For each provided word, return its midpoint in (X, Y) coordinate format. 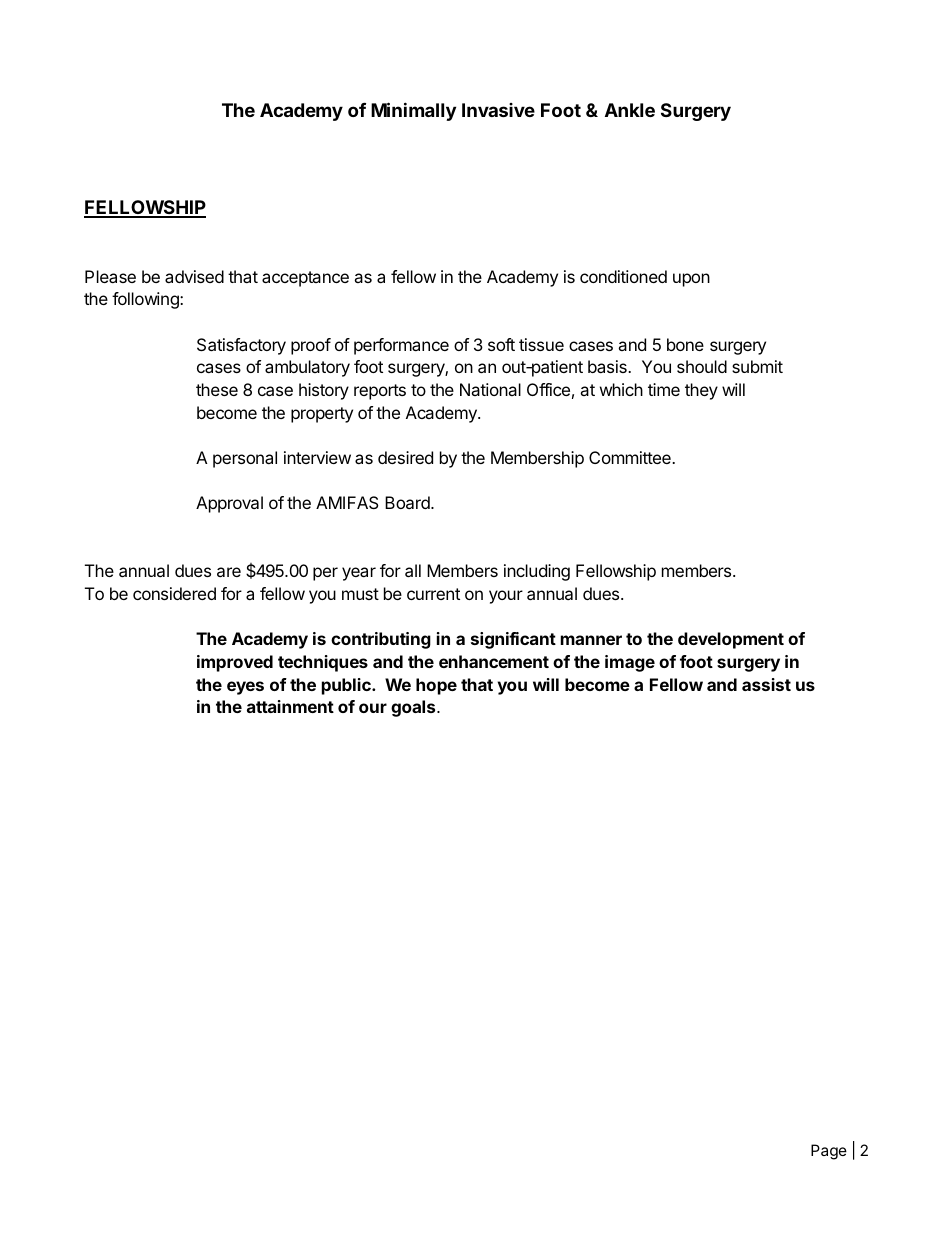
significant (513, 640)
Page (829, 1152)
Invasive (498, 110)
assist (766, 684)
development (731, 640)
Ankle (630, 110)
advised (194, 276)
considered (174, 593)
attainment (290, 706)
